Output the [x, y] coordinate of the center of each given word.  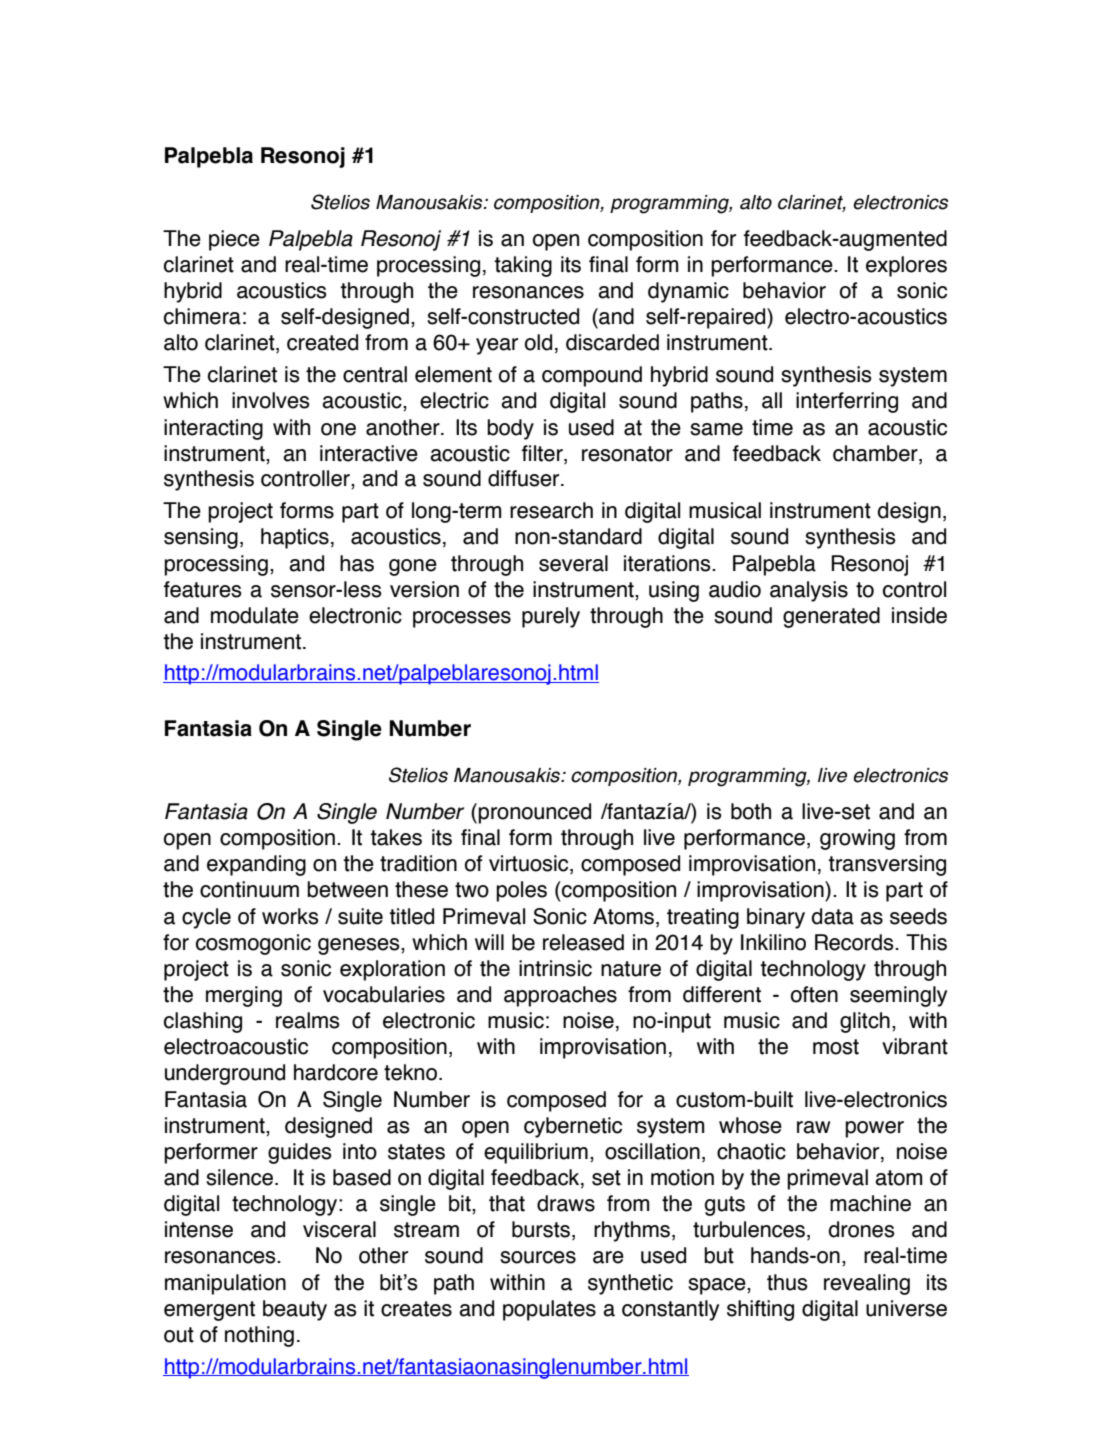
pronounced [534, 813]
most [836, 1047]
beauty [295, 1310]
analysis [809, 591]
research [551, 510]
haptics [295, 538]
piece [234, 240]
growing [857, 839]
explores [906, 266]
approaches [560, 996]
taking [523, 266]
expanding [256, 865]
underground [225, 1074]
